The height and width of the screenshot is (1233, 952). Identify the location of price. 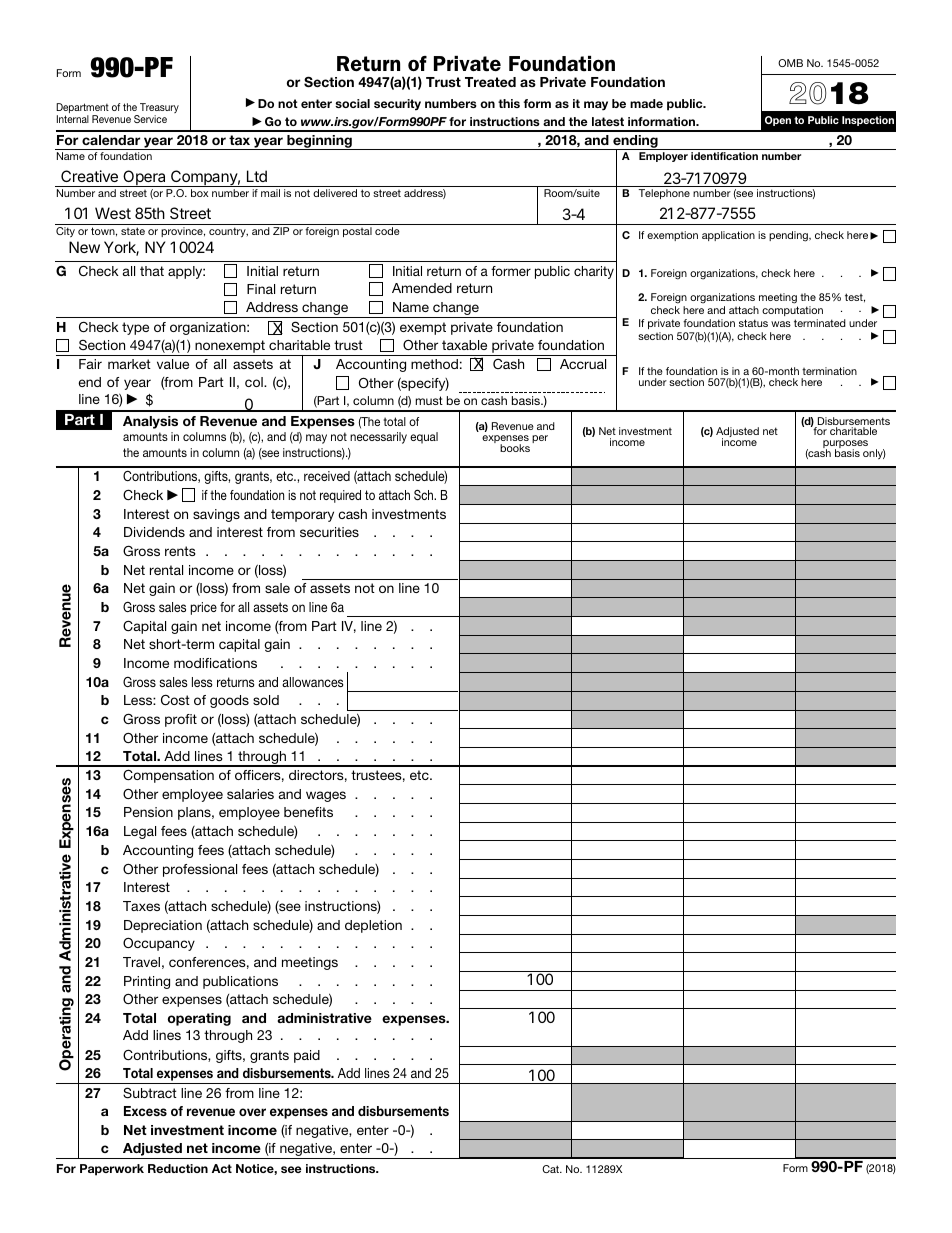
(204, 608).
